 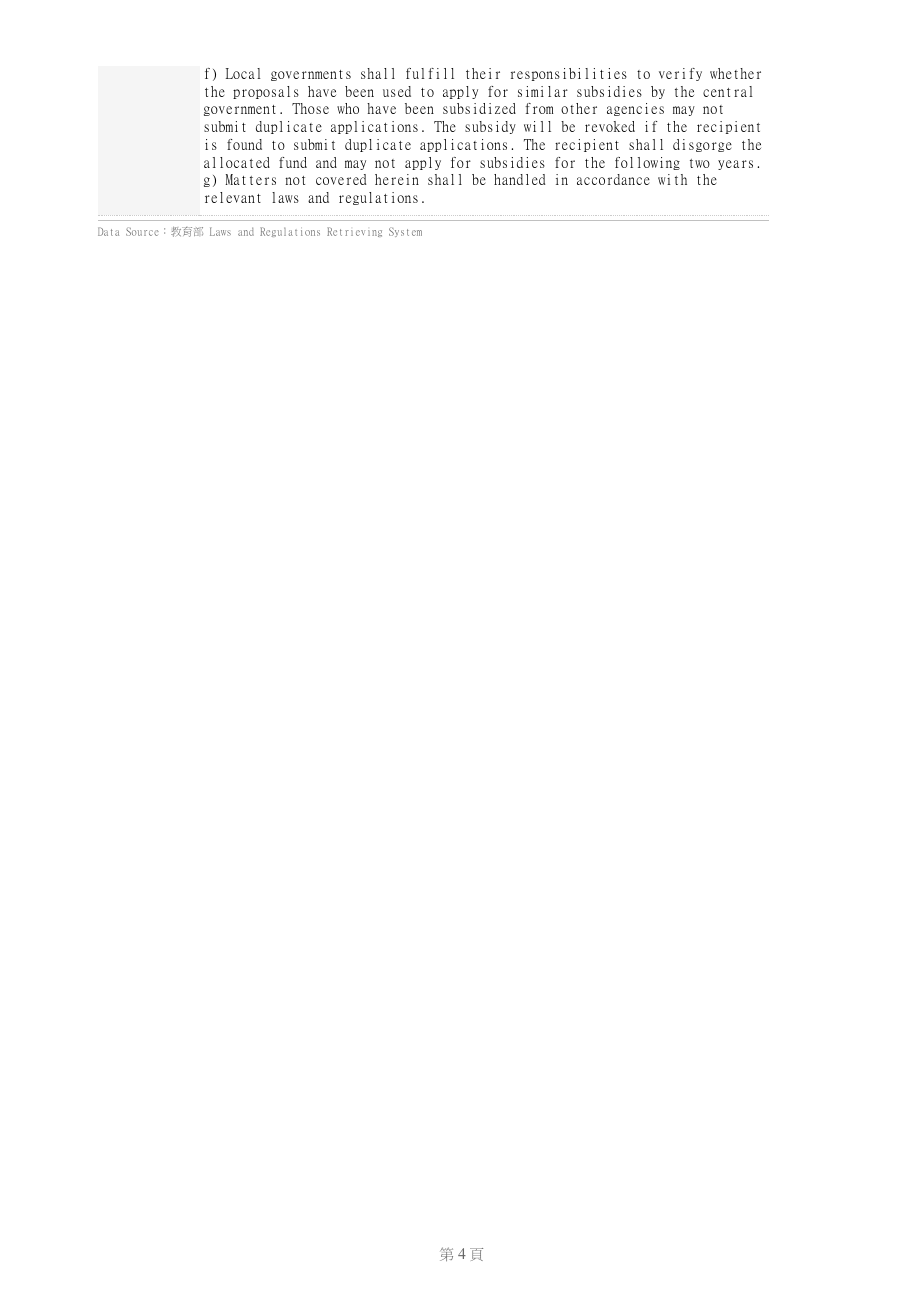 I want to click on following, so click(x=647, y=163).
